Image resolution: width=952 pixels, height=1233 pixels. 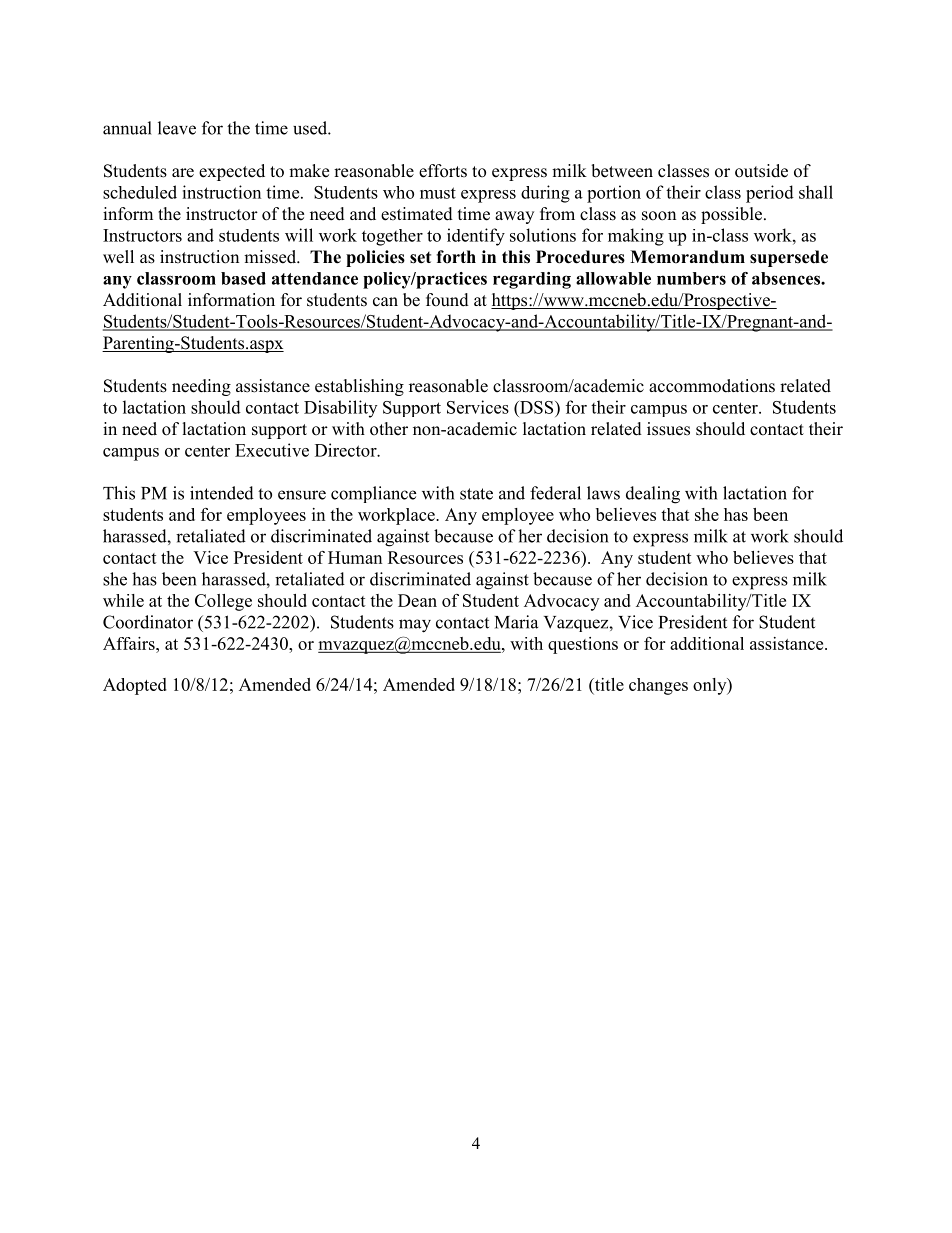 What do you see at coordinates (712, 386) in the screenshot?
I see `accommodations` at bounding box center [712, 386].
